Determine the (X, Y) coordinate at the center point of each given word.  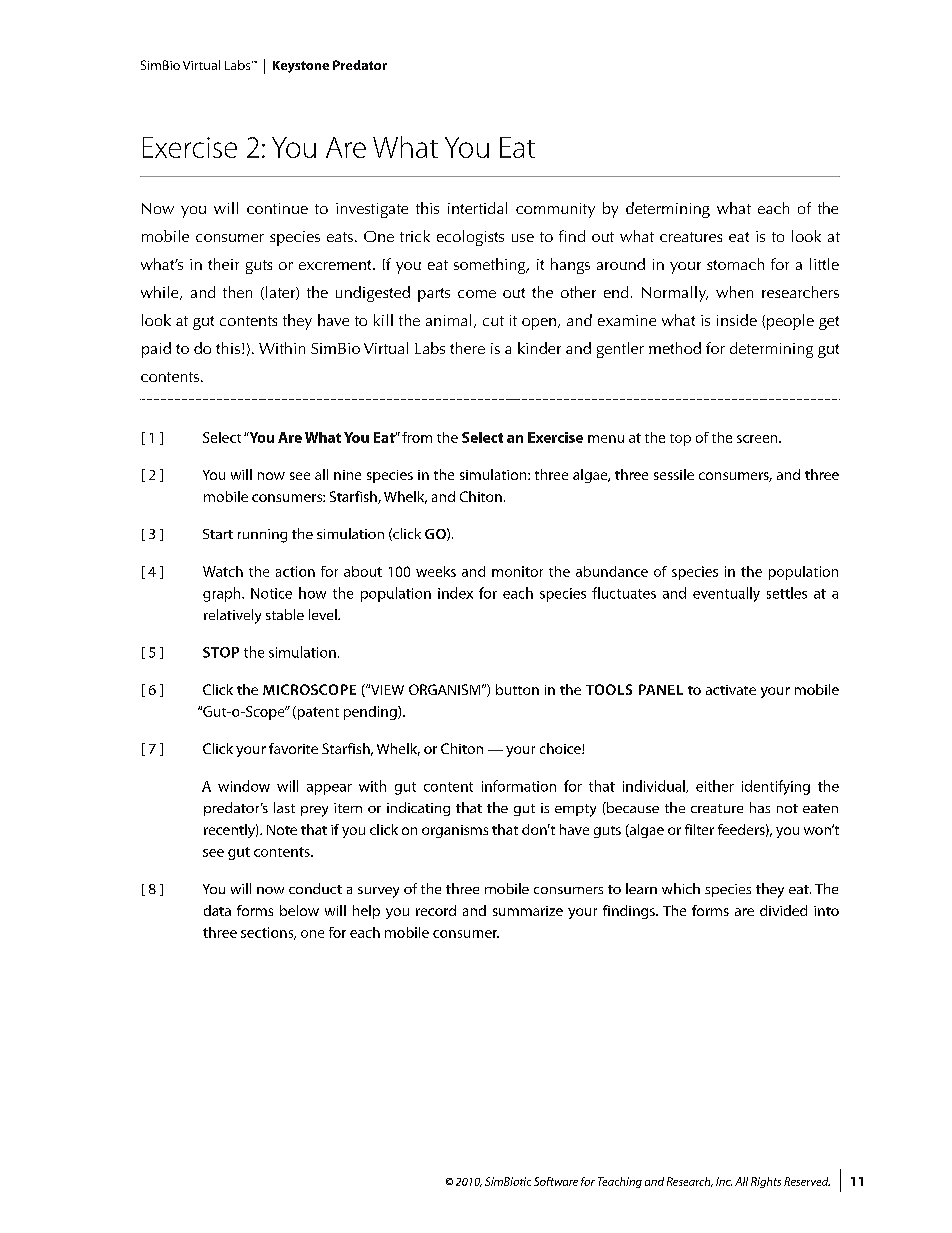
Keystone (301, 67)
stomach (735, 264)
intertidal (477, 208)
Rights (766, 1182)
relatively (232, 616)
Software (556, 1181)
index (455, 593)
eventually (726, 594)
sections (268, 933)
